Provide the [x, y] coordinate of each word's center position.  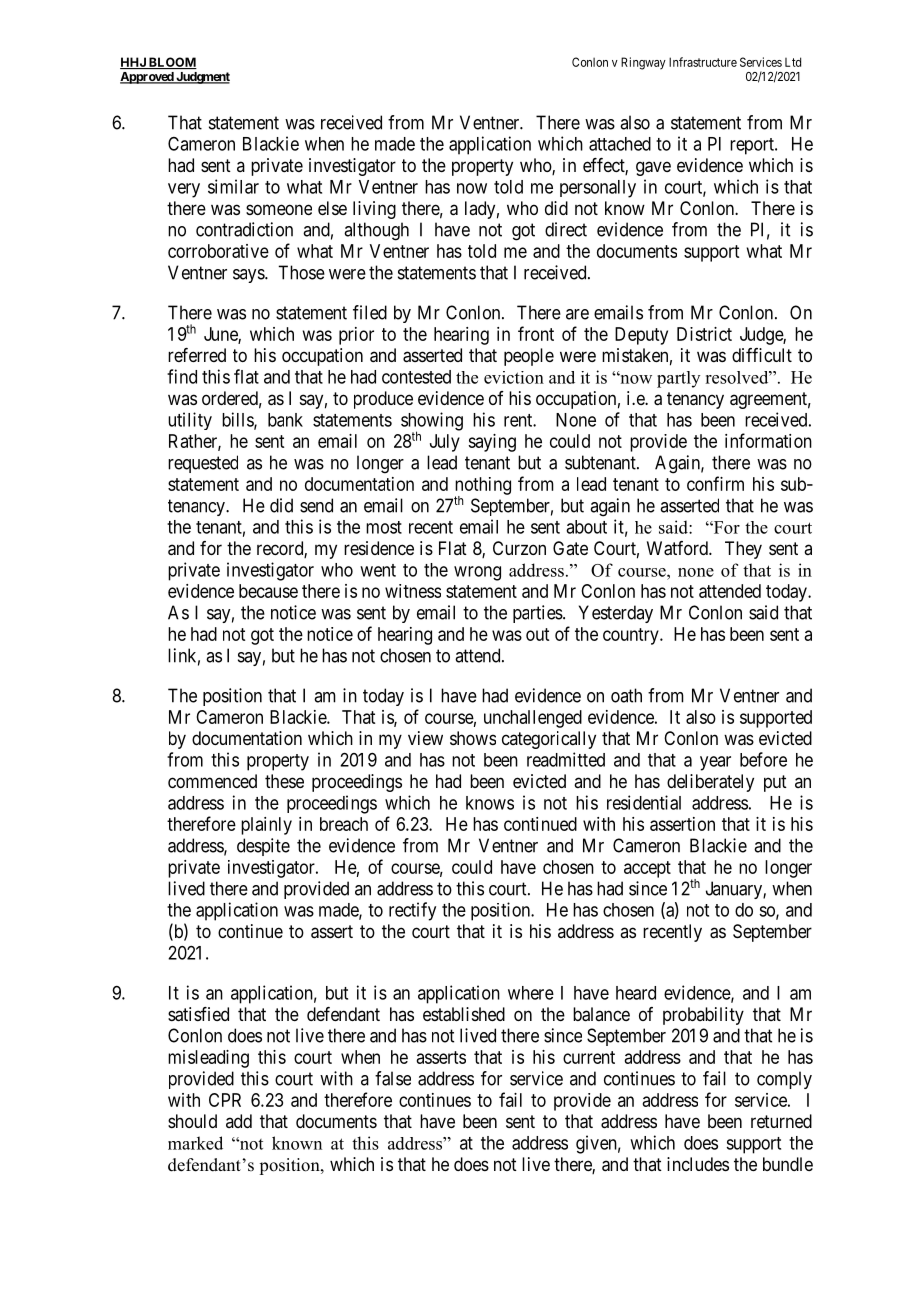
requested [203, 464]
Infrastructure [703, 62]
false [393, 1078]
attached [620, 144]
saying [492, 443]
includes [698, 1164]
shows [473, 738]
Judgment [202, 78]
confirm [715, 483]
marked [195, 1143]
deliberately [710, 783]
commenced [212, 781]
